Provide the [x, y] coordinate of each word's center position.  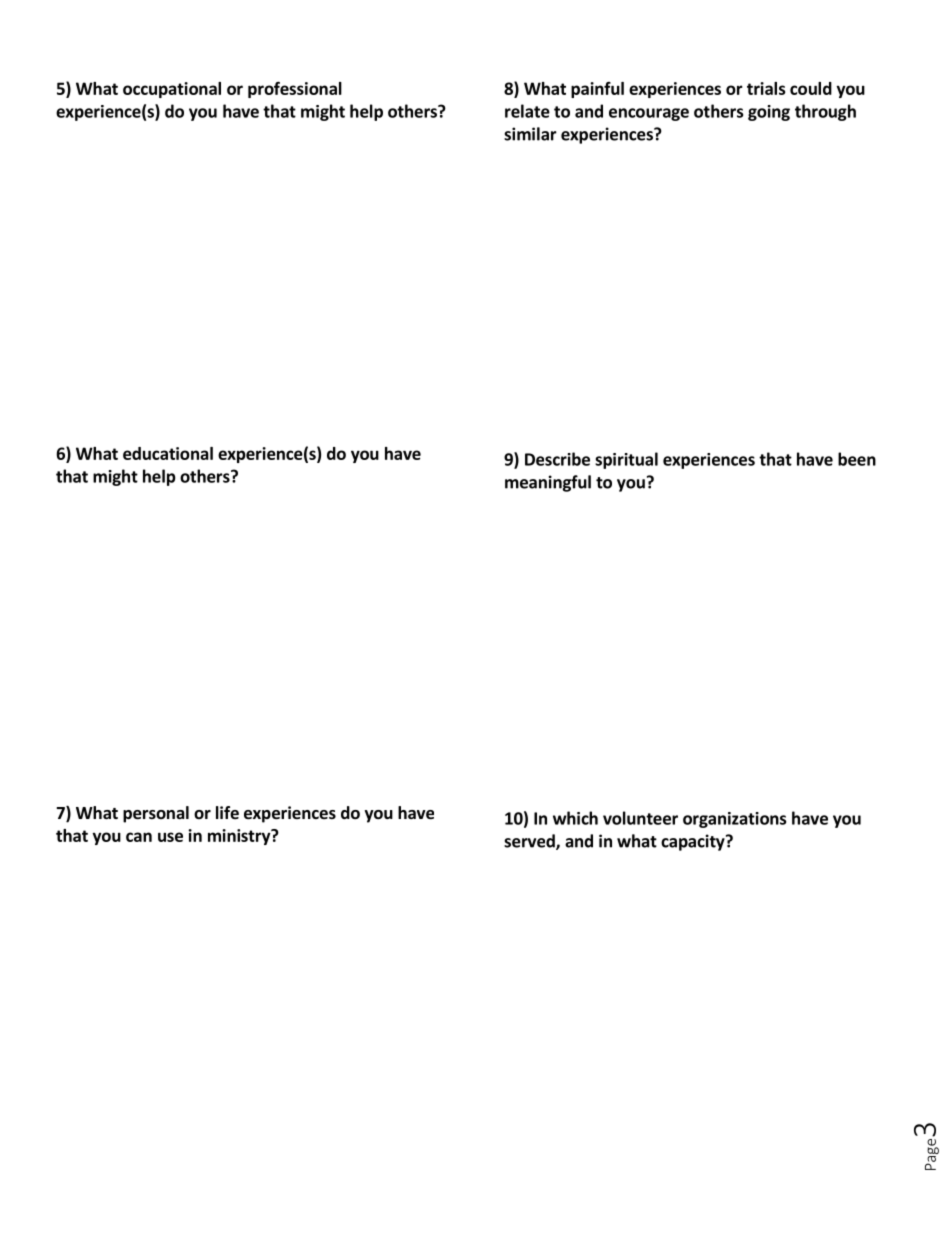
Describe [557, 459]
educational [168, 453]
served [530, 842]
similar [530, 134]
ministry [240, 837]
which [575, 818]
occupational [172, 90]
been [857, 459]
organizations [734, 820]
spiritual [626, 460]
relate [527, 111]
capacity [694, 842]
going [769, 113]
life [227, 813]
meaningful [548, 483]
